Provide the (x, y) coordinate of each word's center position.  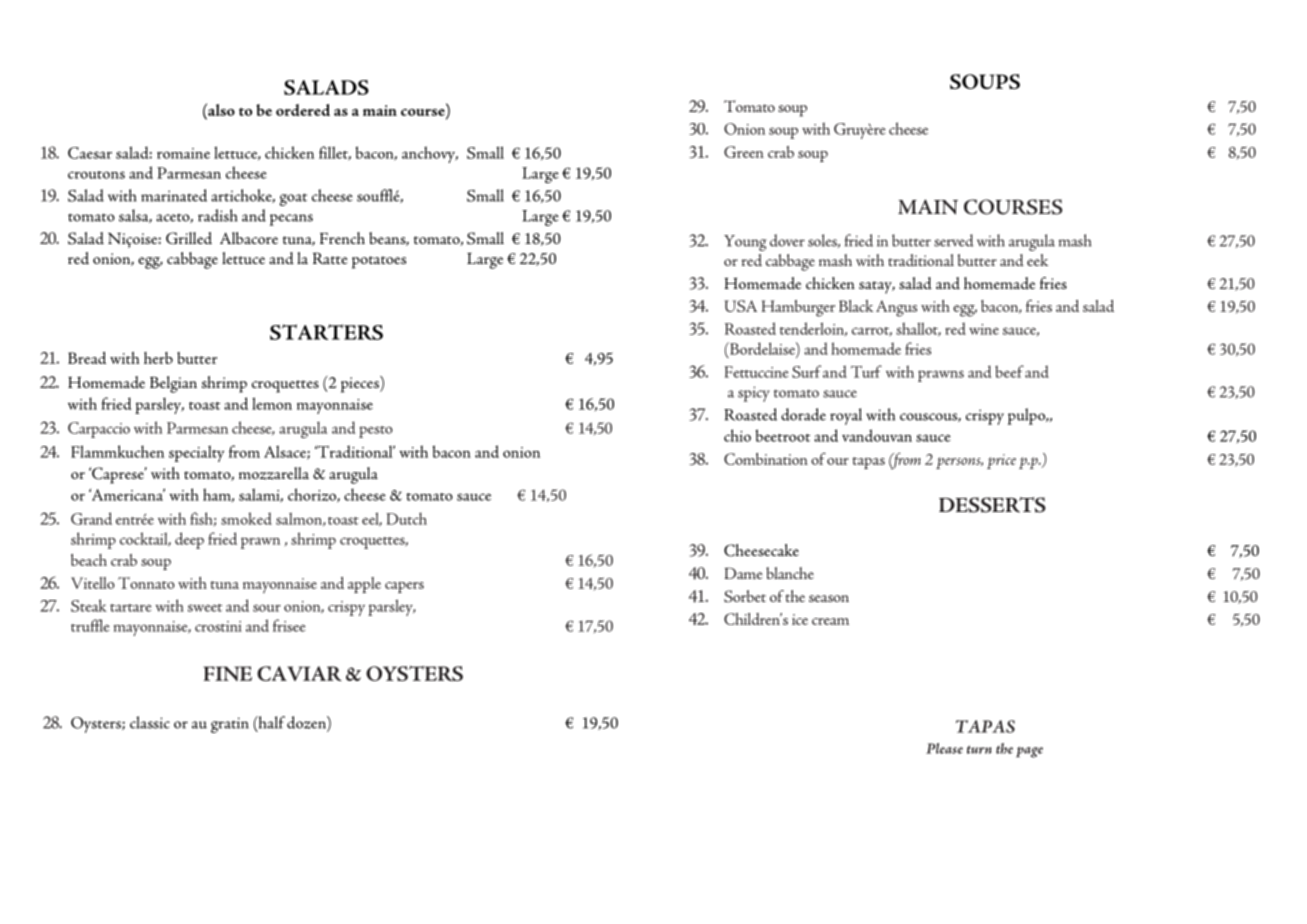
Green (744, 152)
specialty (196, 453)
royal (846, 416)
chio (737, 435)
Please (944, 748)
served (954, 240)
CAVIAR (299, 673)
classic (150, 722)
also (220, 109)
